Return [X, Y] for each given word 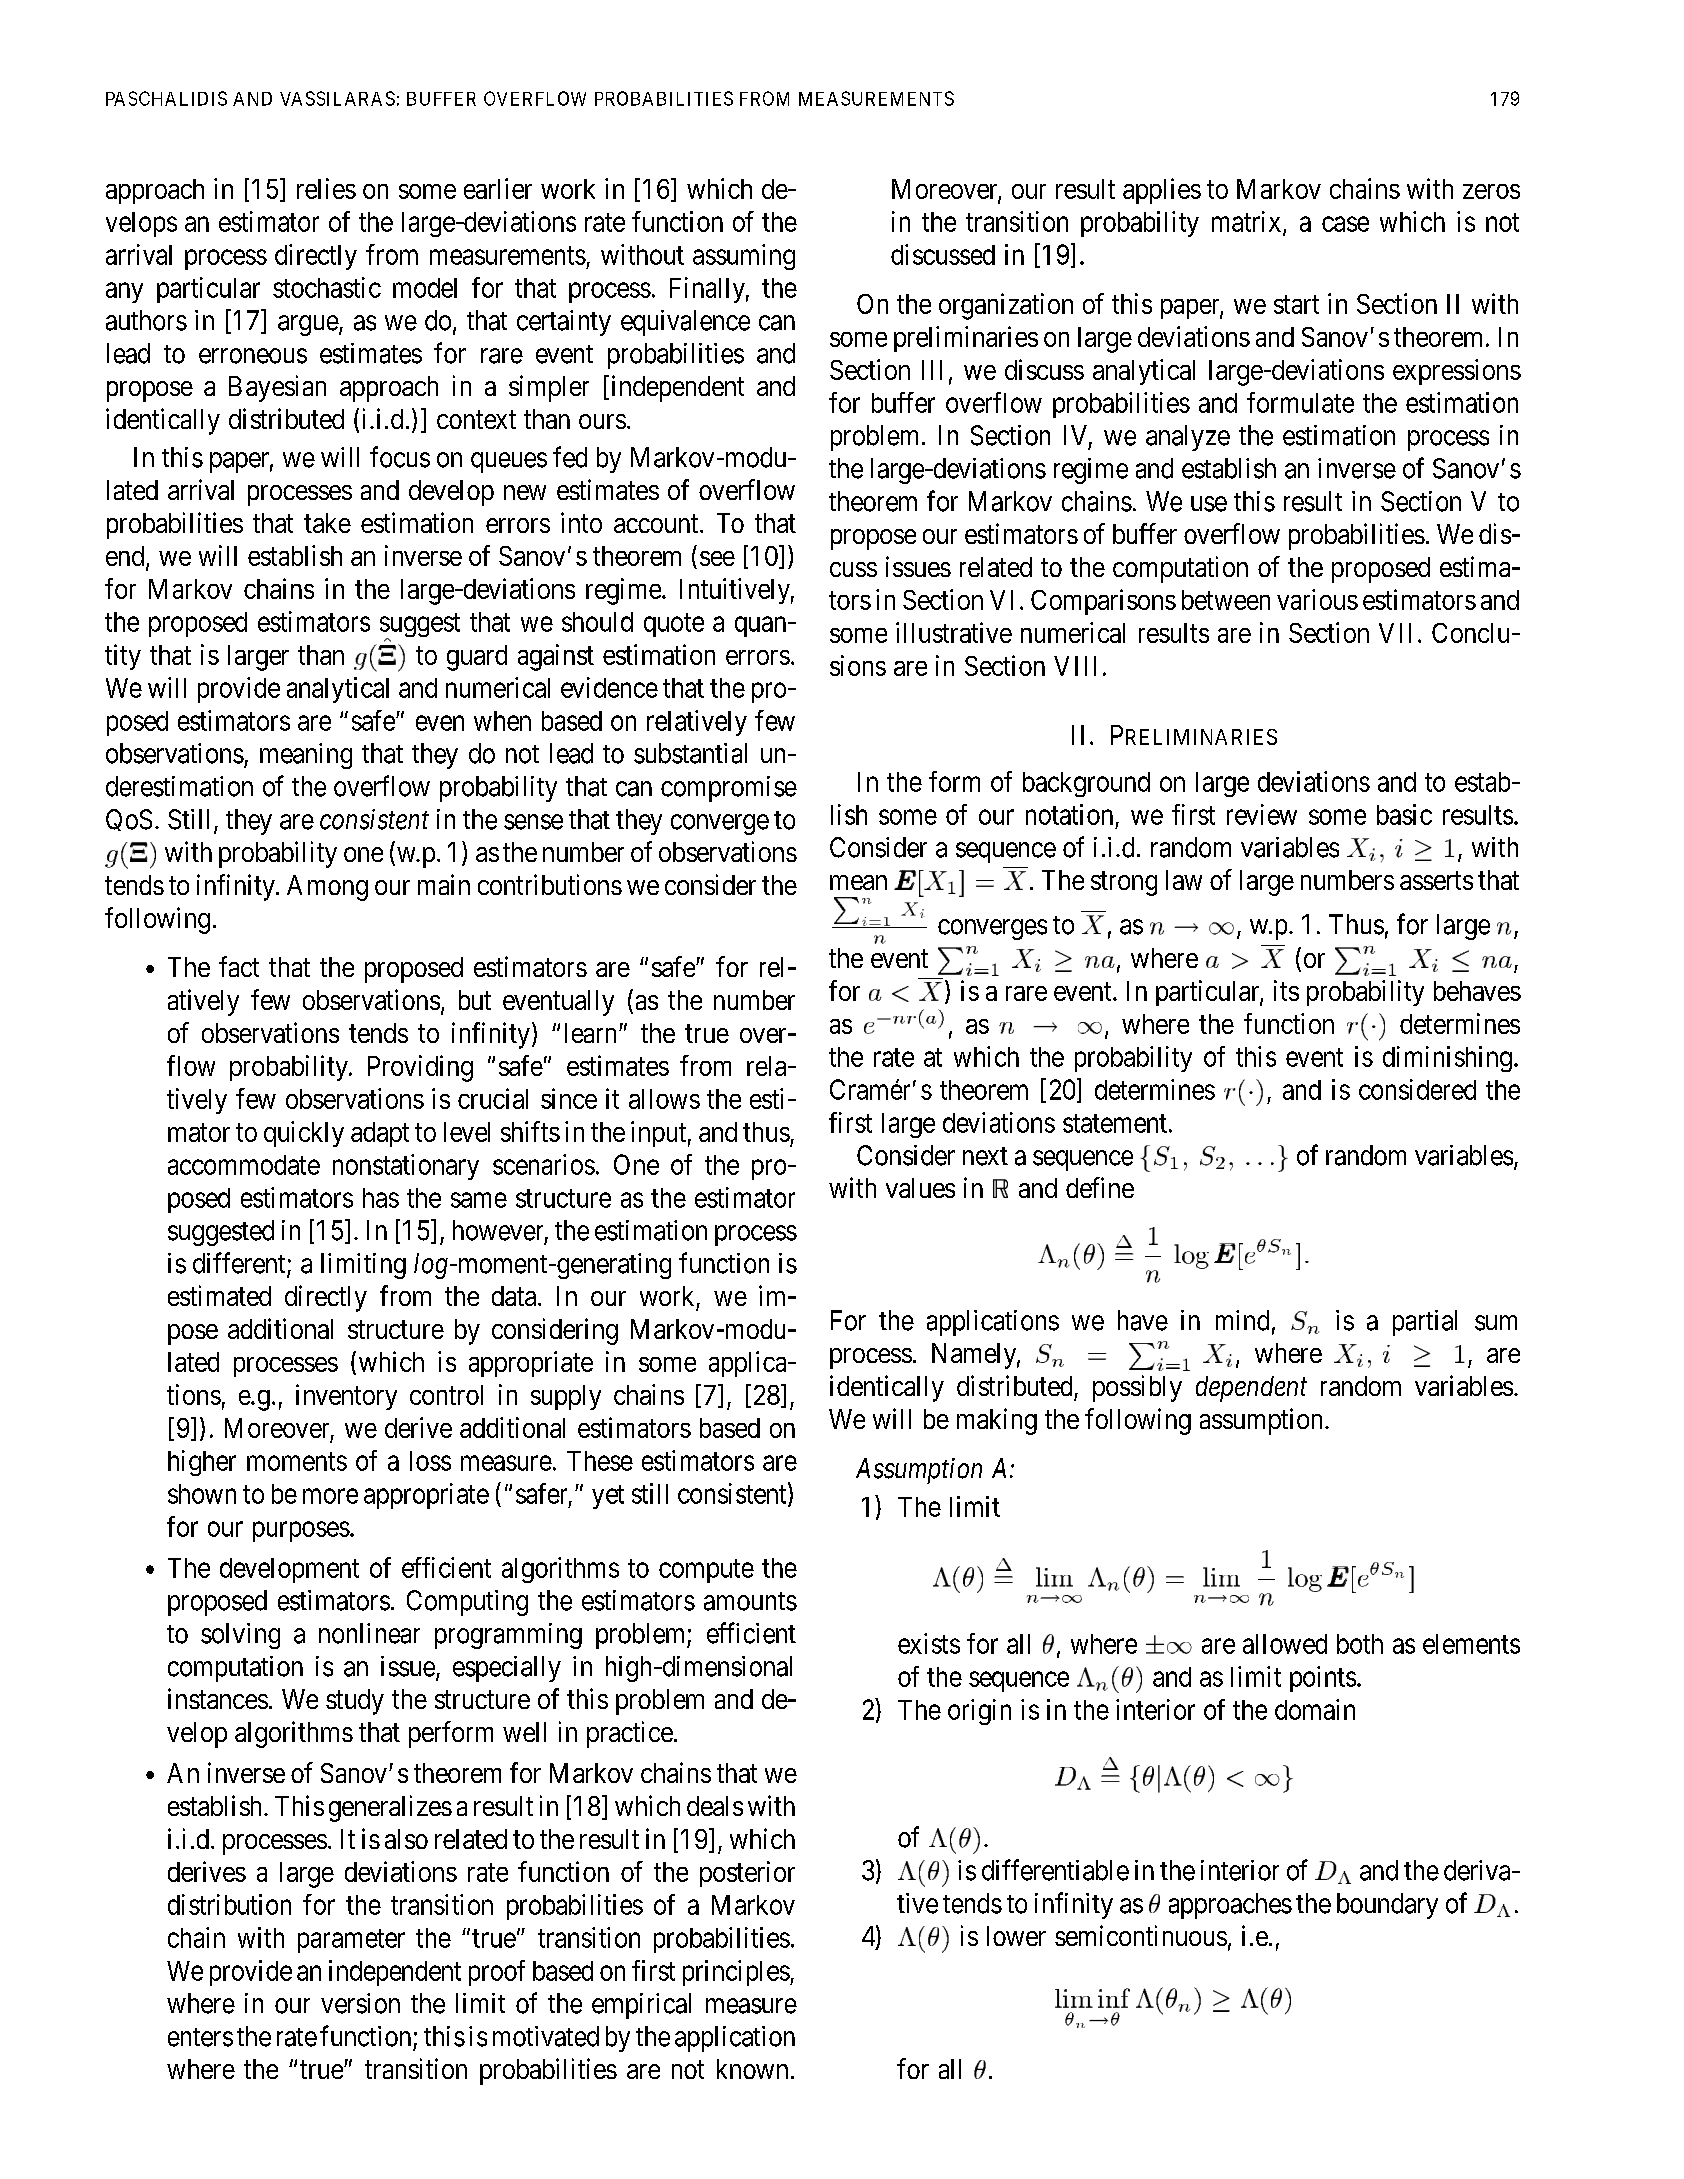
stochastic [327, 287]
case [1345, 224]
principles [736, 1973]
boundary [1387, 1906]
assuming [744, 257]
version [360, 2003]
